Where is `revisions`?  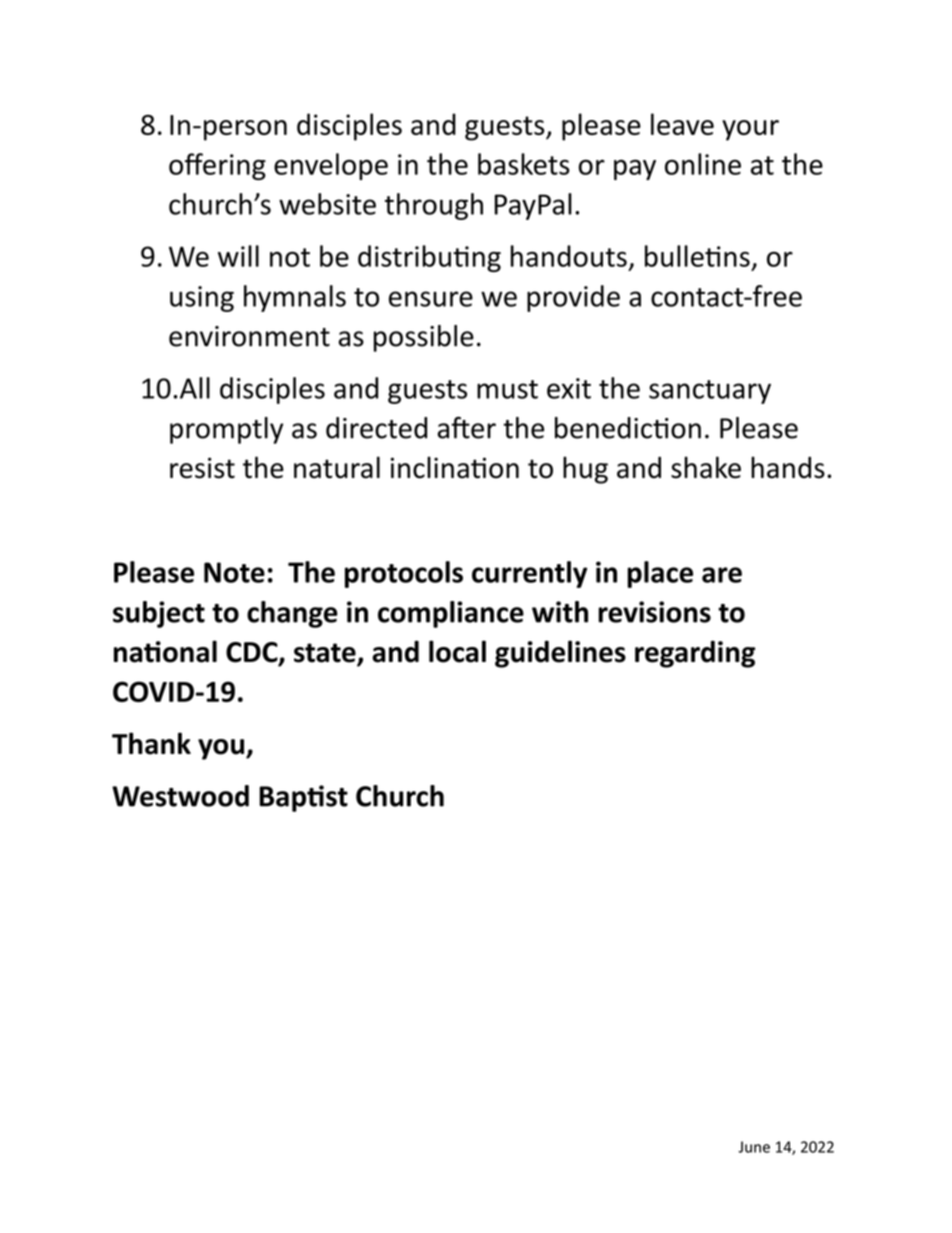
revisions is located at coordinates (655, 612).
